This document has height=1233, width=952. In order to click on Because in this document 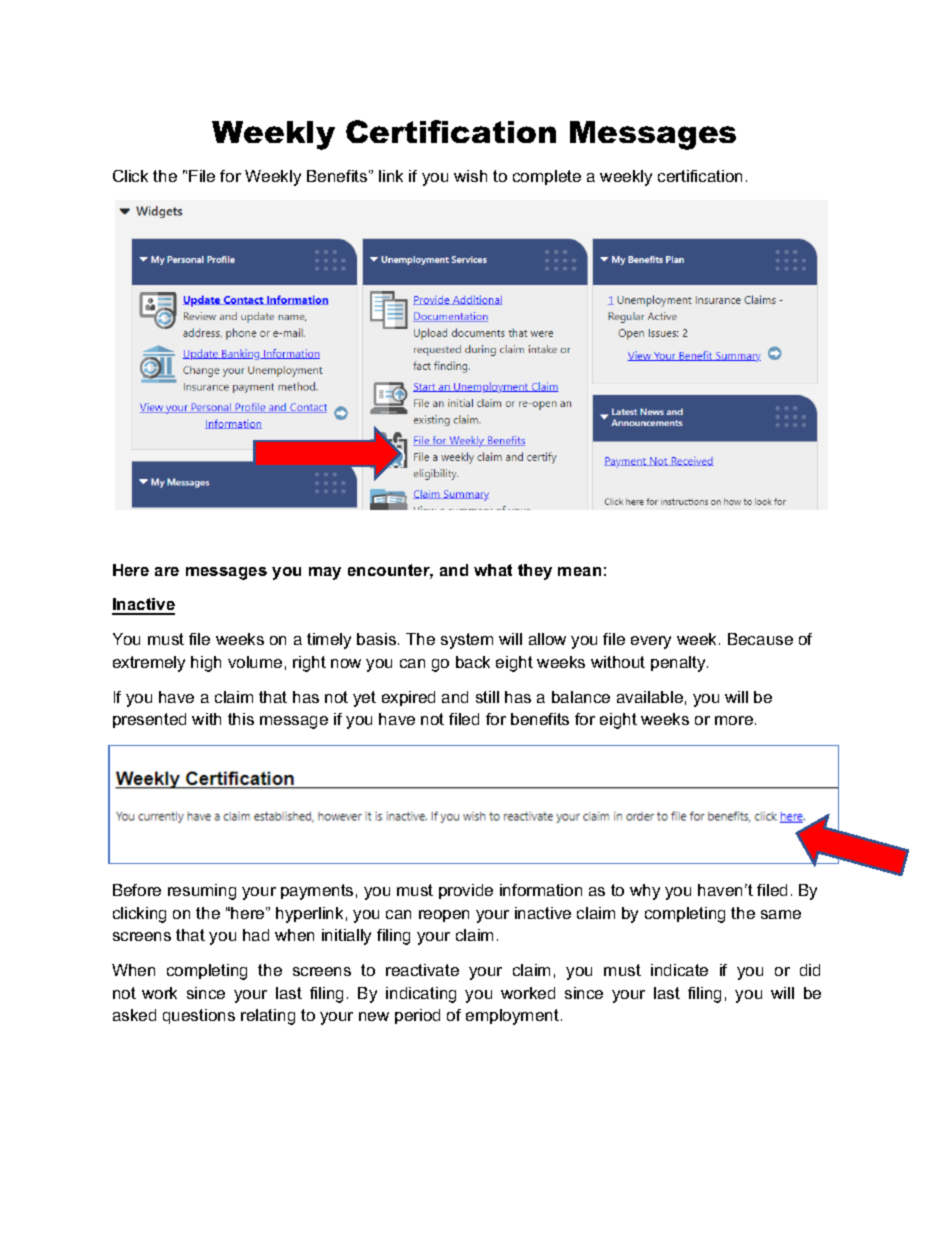, I will do `click(760, 639)`.
